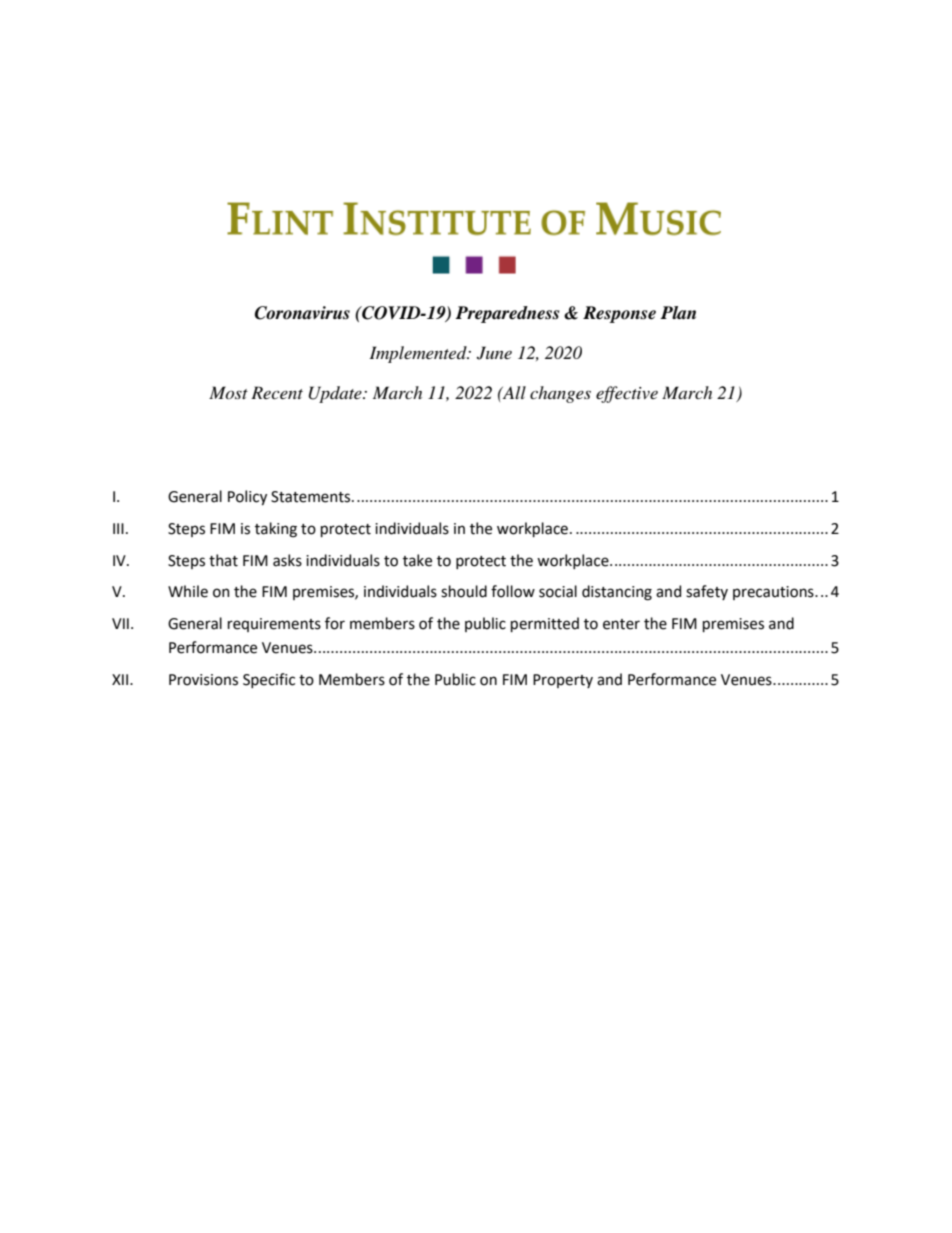  I want to click on Coronavirus, so click(302, 313).
